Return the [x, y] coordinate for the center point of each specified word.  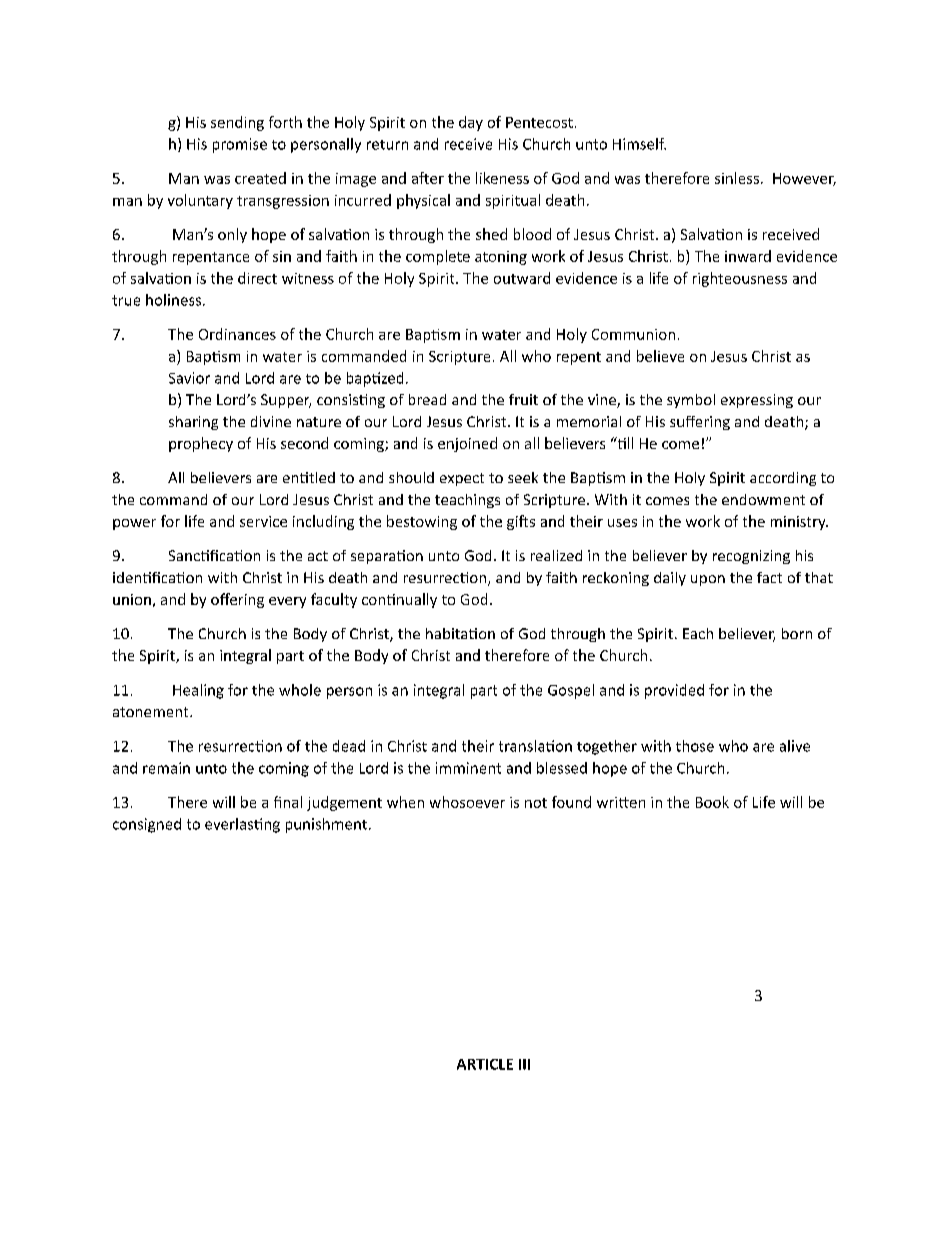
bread [427, 399]
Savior [189, 378]
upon [708, 580]
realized [556, 555]
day [471, 123]
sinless [737, 178]
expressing [757, 401]
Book [712, 802]
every [287, 602]
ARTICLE [485, 1064]
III [524, 1064]
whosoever [467, 802]
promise [240, 145]
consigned [147, 825]
